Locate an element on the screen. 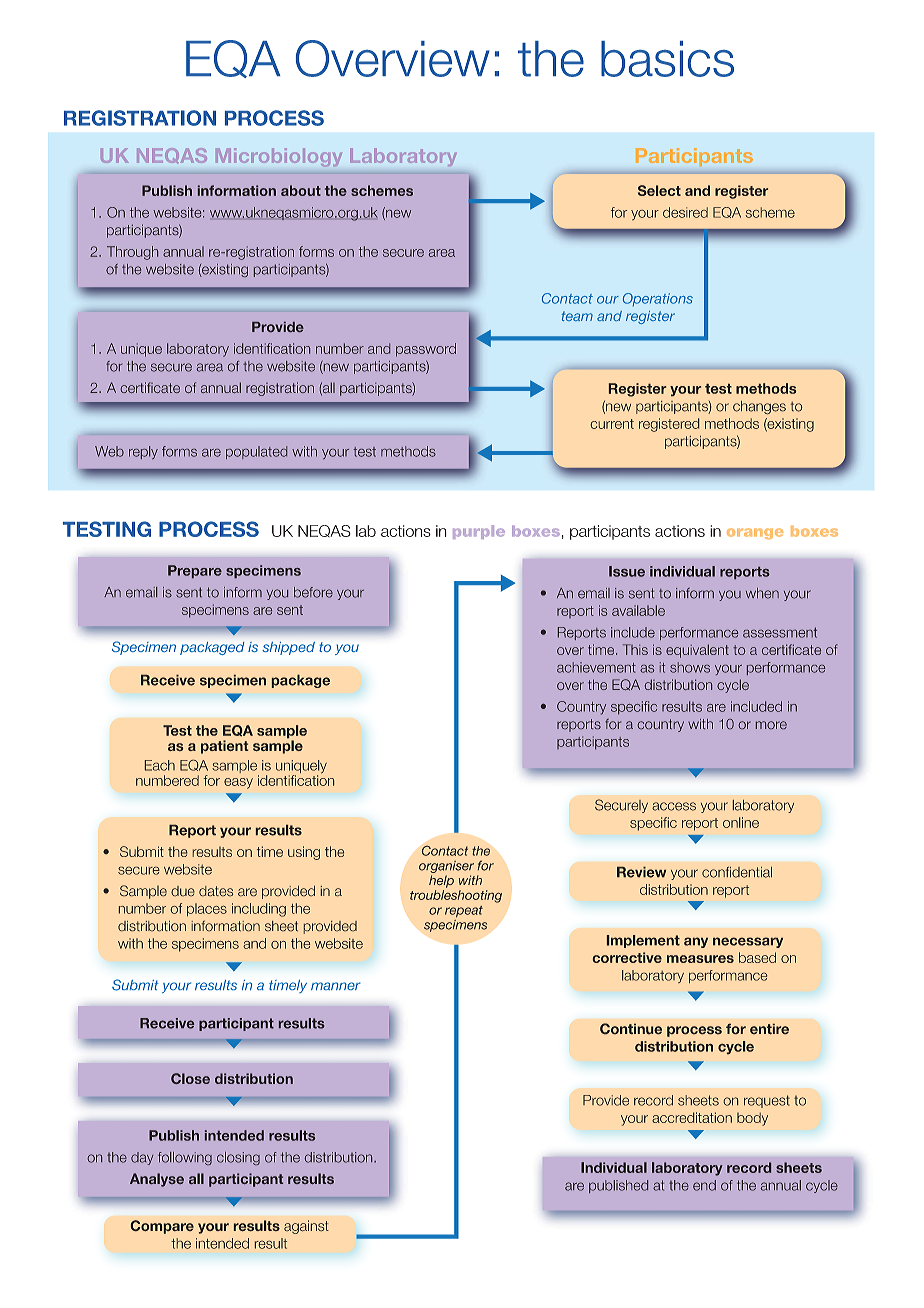 This screenshot has width=924, height=1308. purple is located at coordinates (479, 532).
